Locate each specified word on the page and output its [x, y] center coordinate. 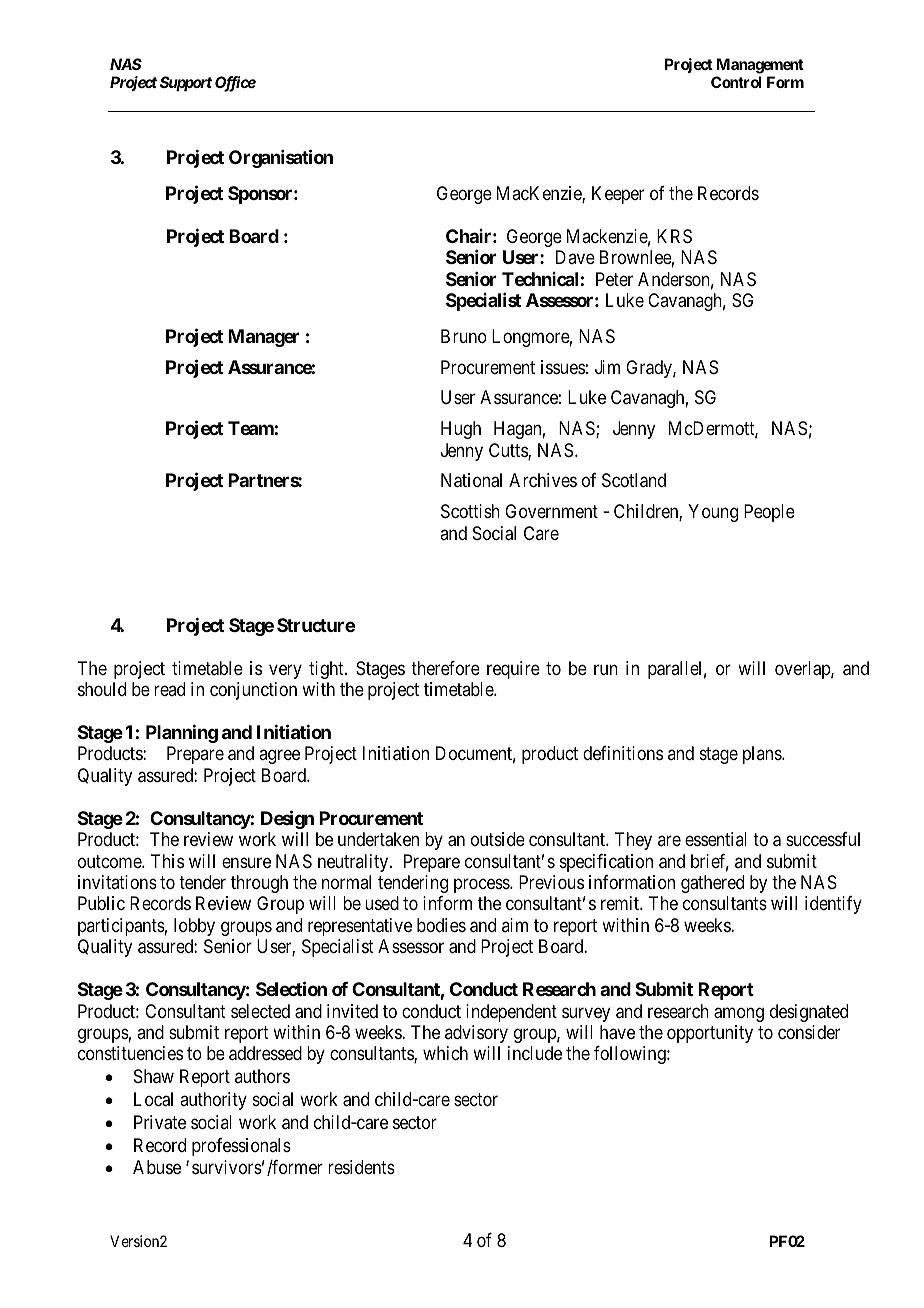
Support [186, 83]
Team [251, 428]
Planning [182, 734]
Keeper [618, 195]
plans [763, 755]
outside [498, 839]
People [769, 513]
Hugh [461, 430]
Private [160, 1122]
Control [736, 82]
